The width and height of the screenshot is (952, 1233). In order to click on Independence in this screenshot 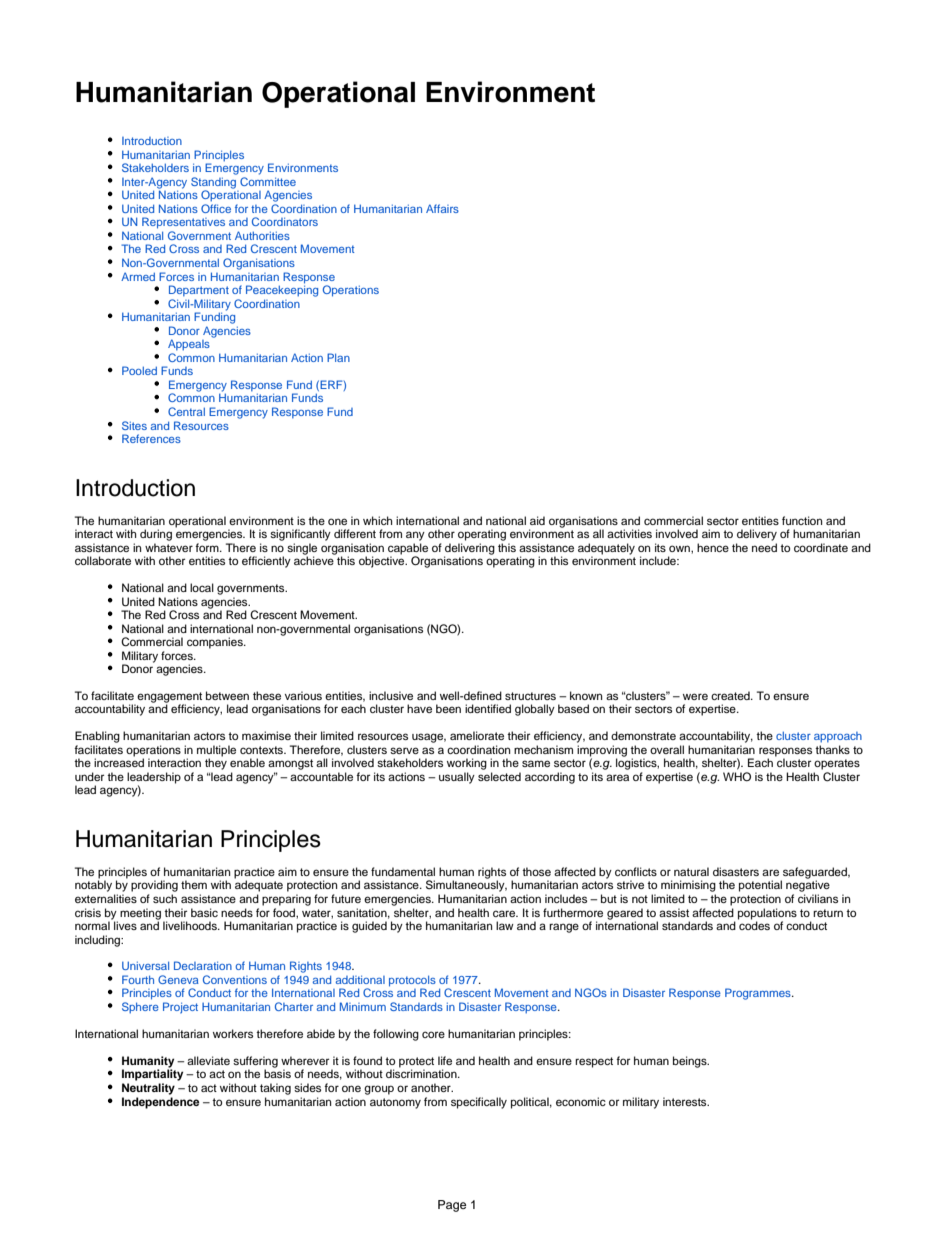, I will do `click(161, 1103)`.
